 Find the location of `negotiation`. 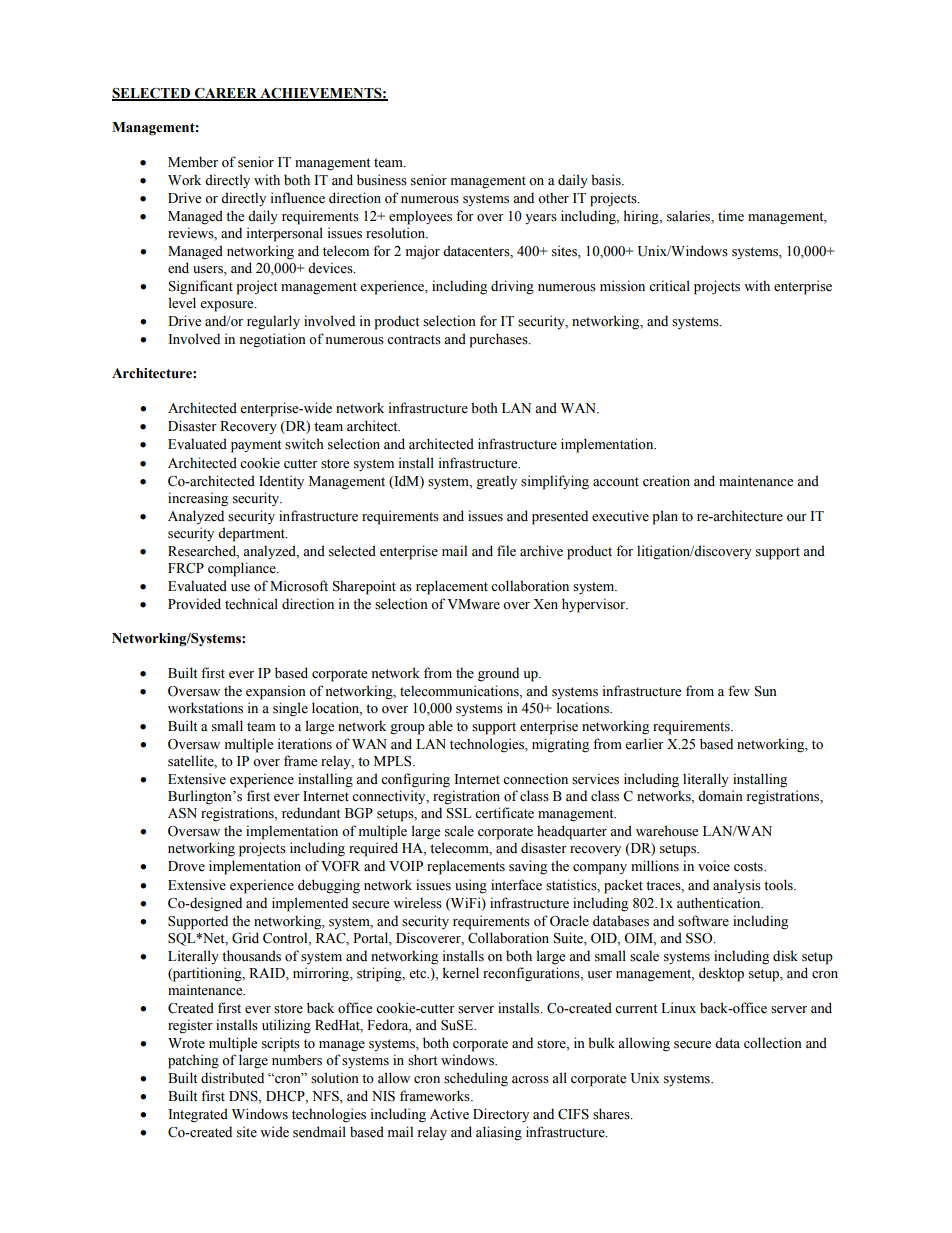

negotiation is located at coordinates (273, 340).
